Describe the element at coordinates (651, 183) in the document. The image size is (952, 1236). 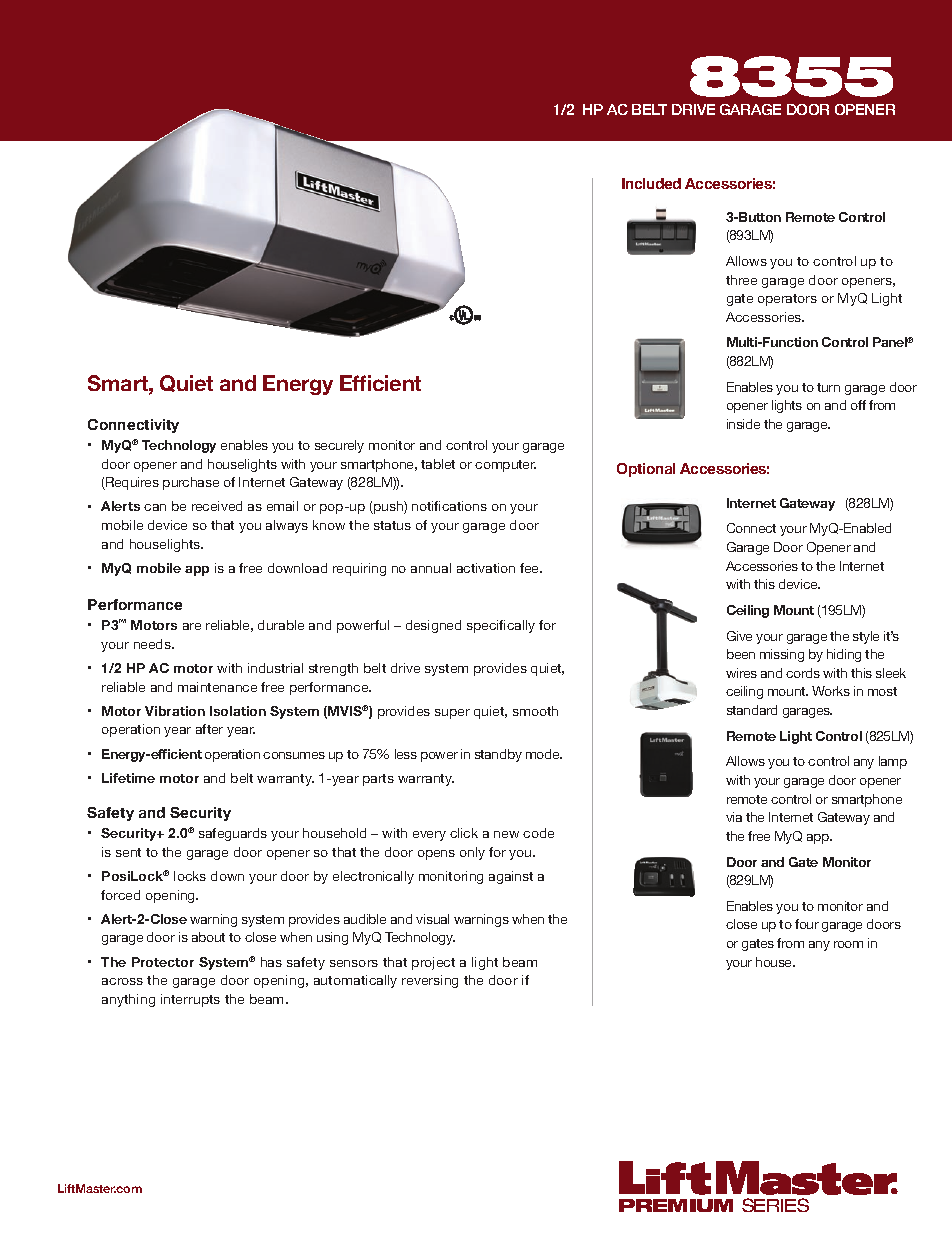
I see `Included` at that location.
